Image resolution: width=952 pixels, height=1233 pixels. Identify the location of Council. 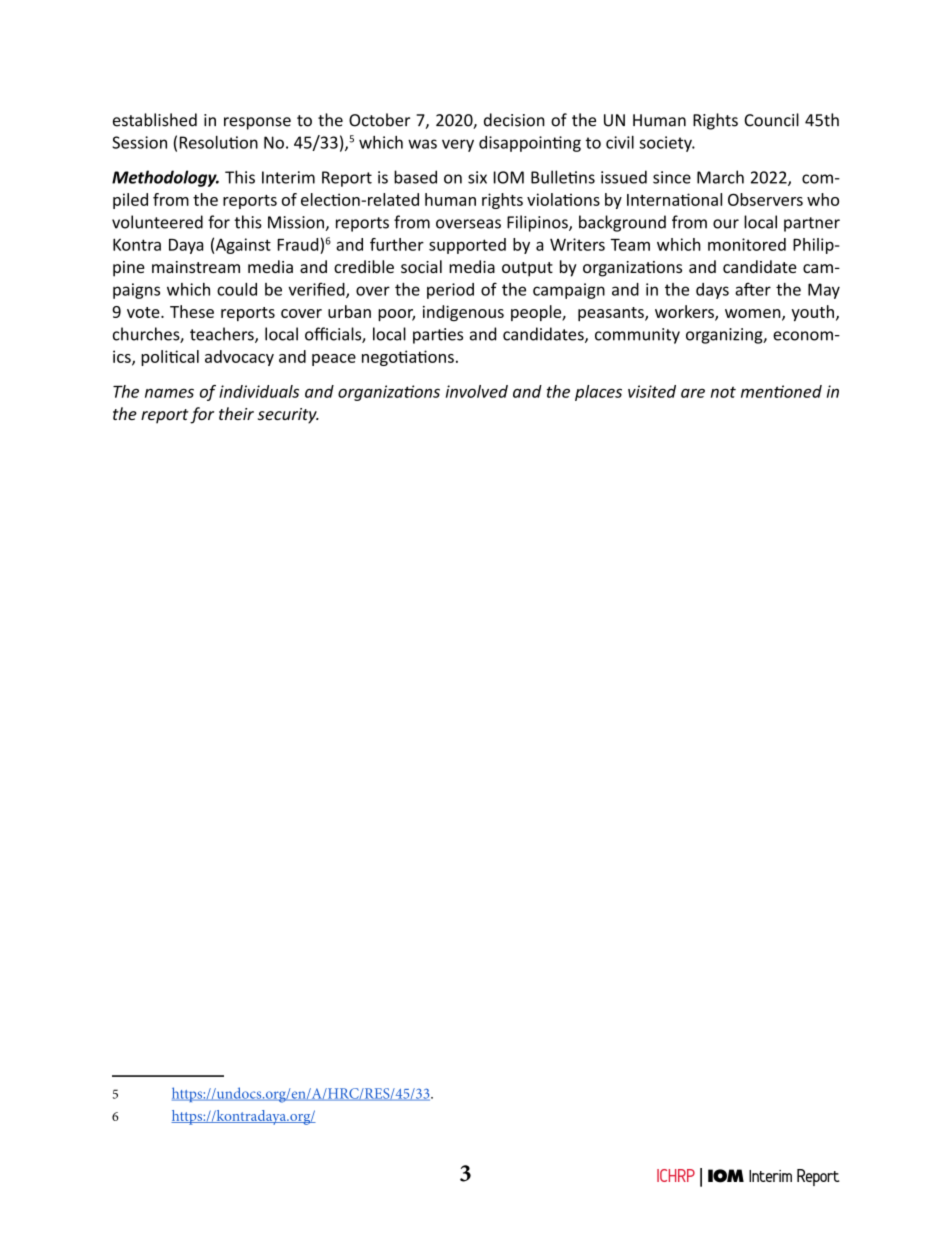
(771, 120).
